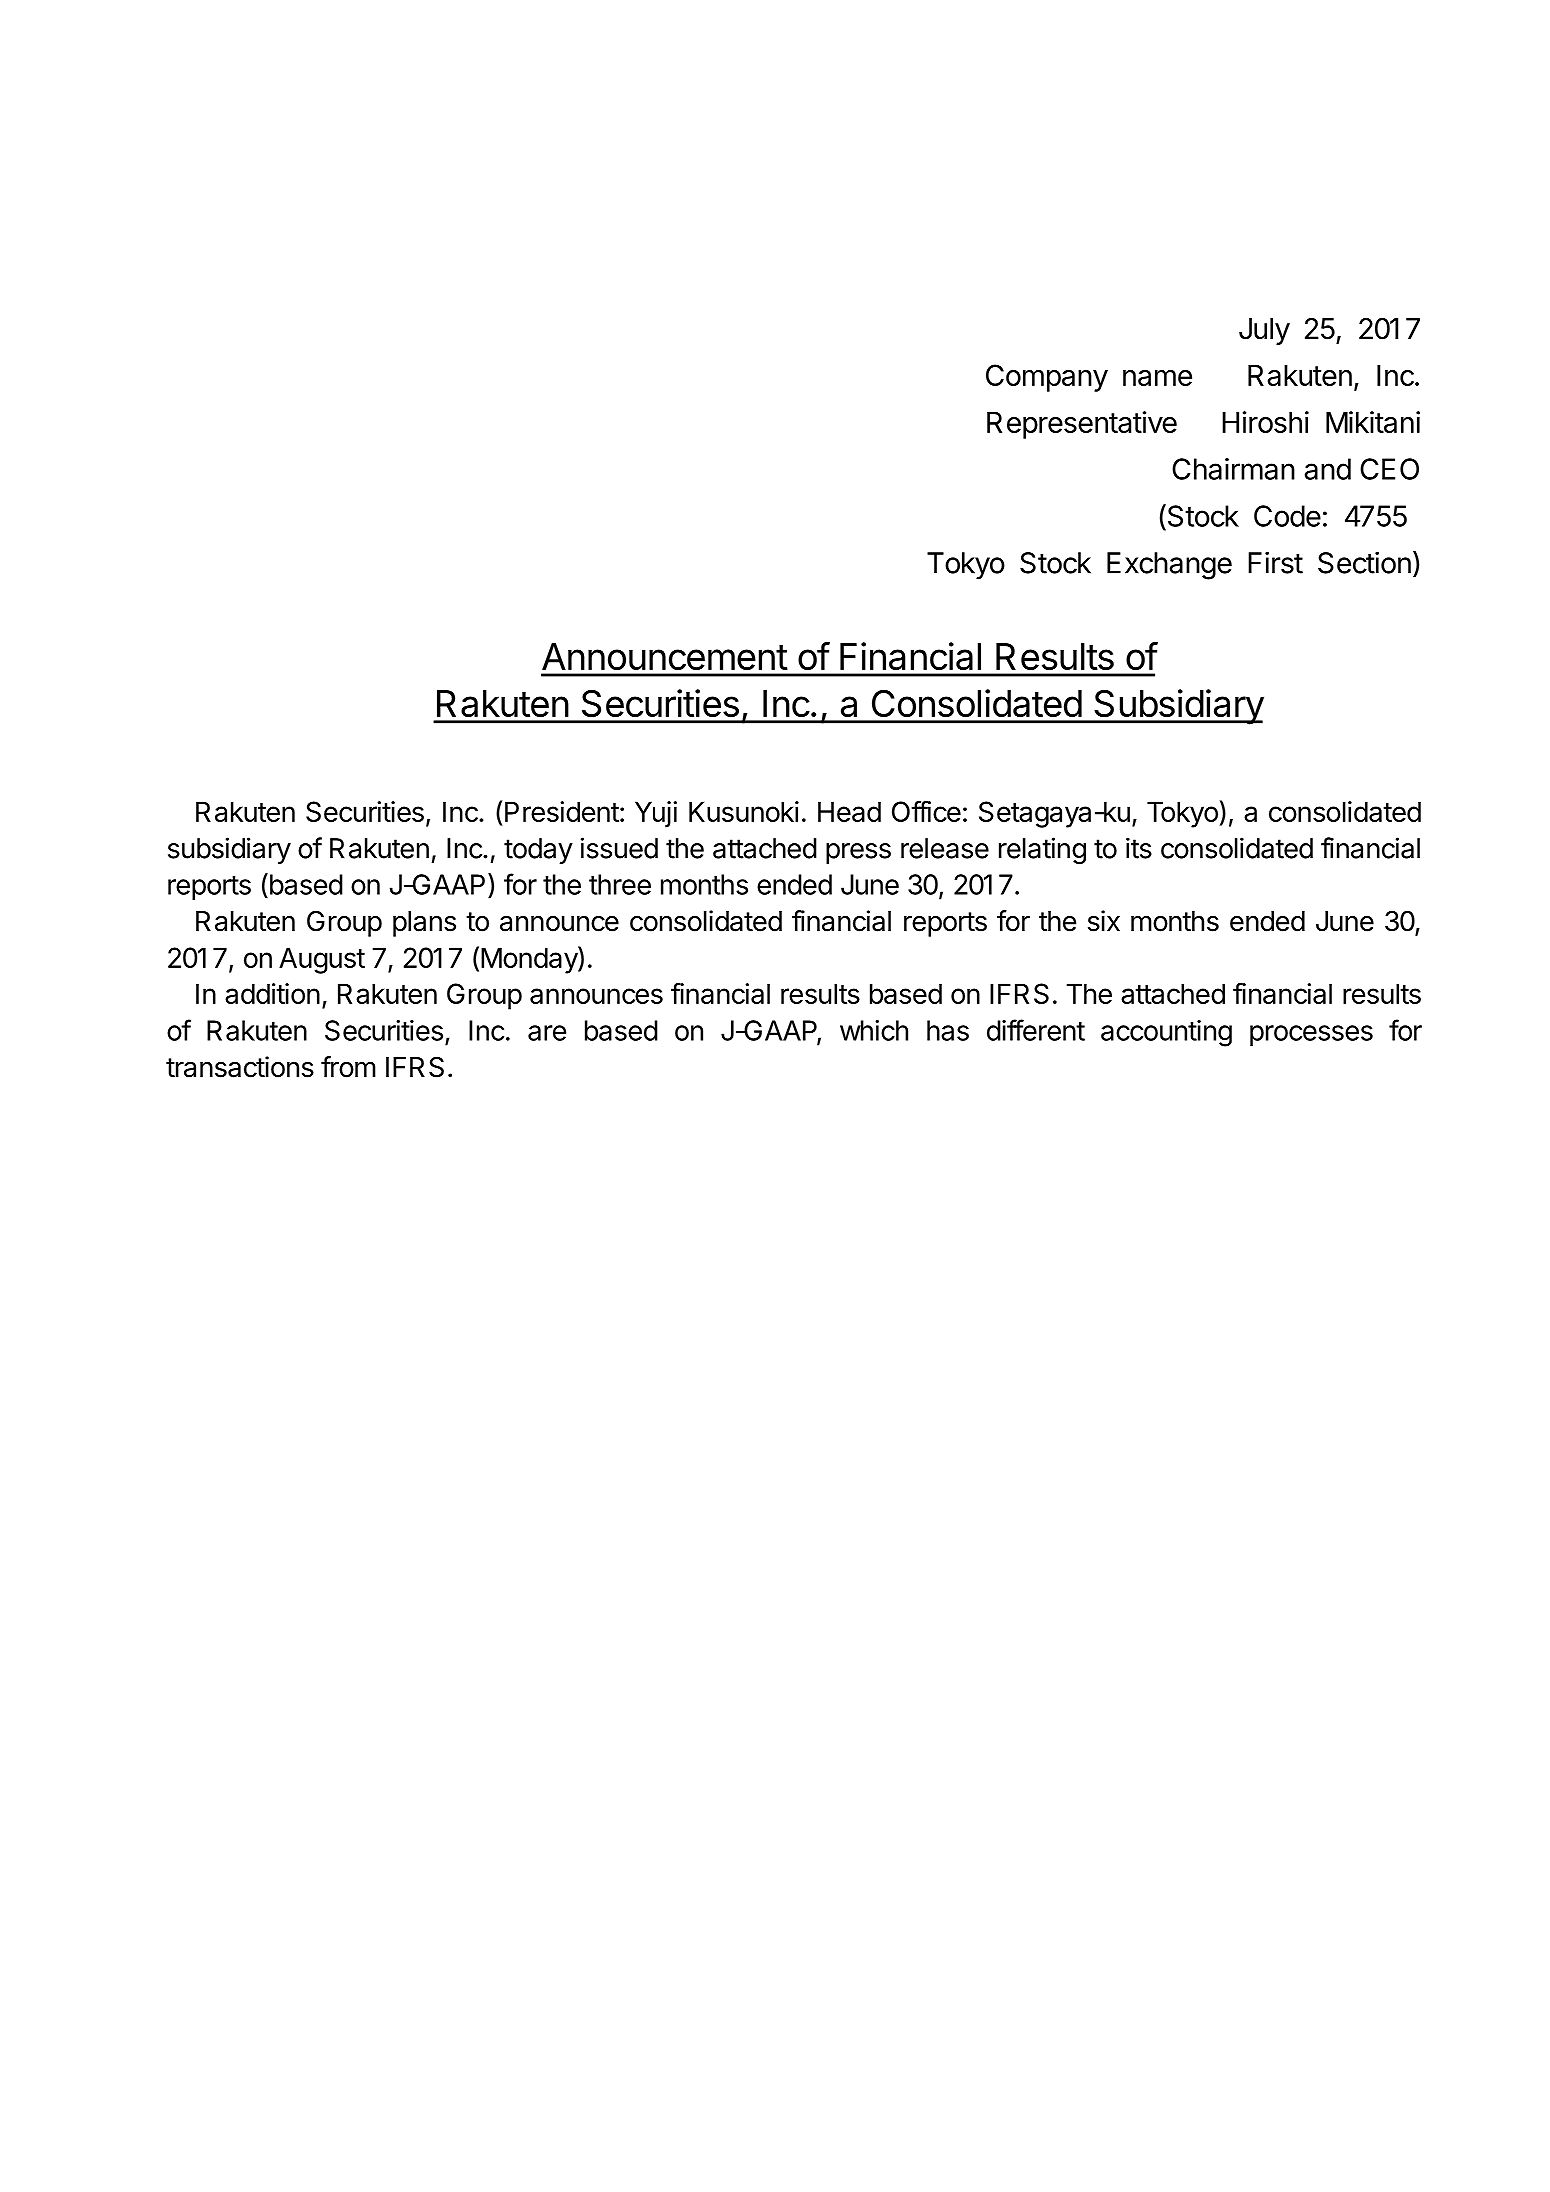 The width and height of the document is (1550, 2192). I want to click on July, so click(1264, 331).
